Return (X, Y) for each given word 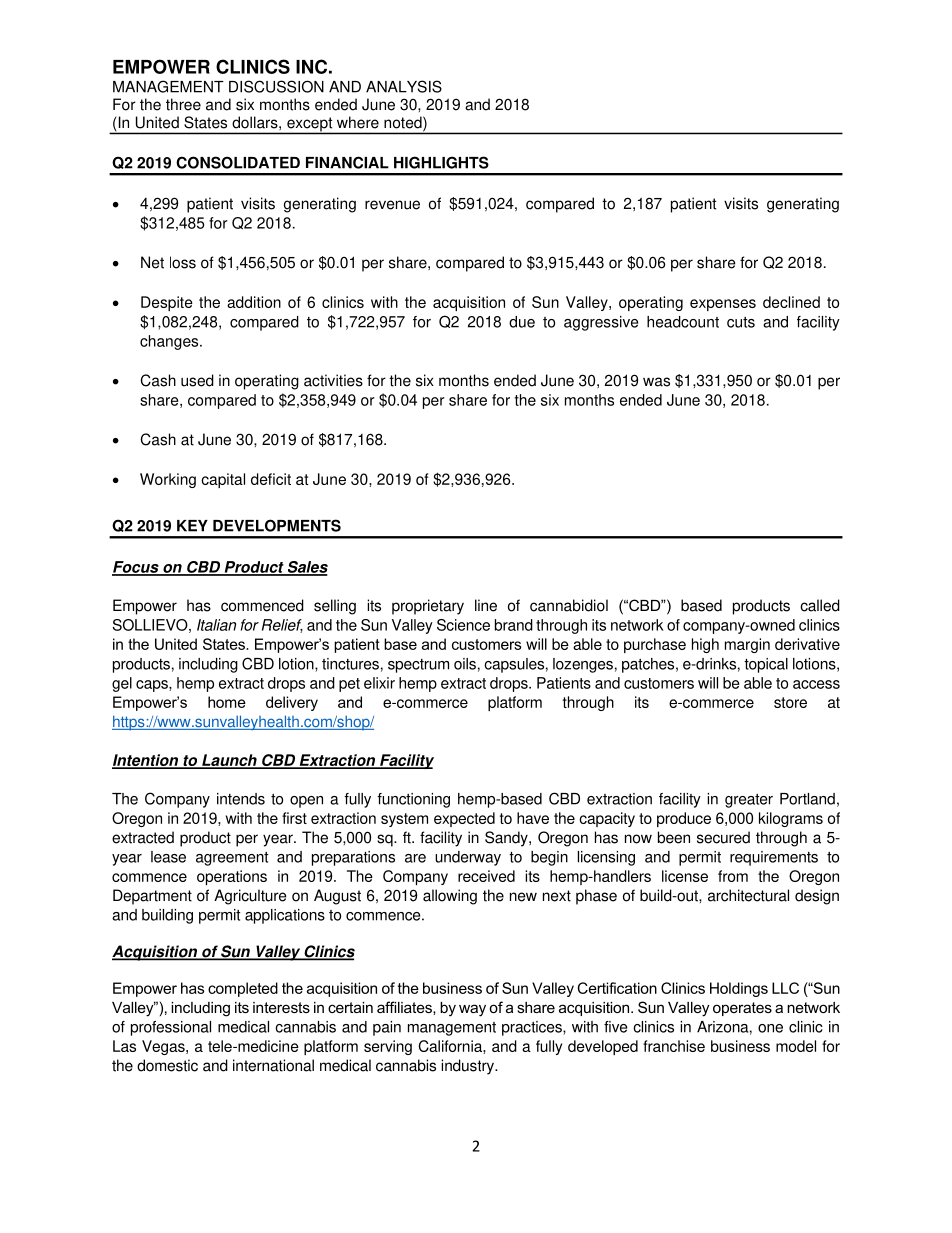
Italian (216, 625)
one (770, 1028)
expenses (723, 305)
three (183, 104)
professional (171, 1028)
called (820, 605)
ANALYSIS (404, 86)
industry (468, 1067)
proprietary (428, 607)
